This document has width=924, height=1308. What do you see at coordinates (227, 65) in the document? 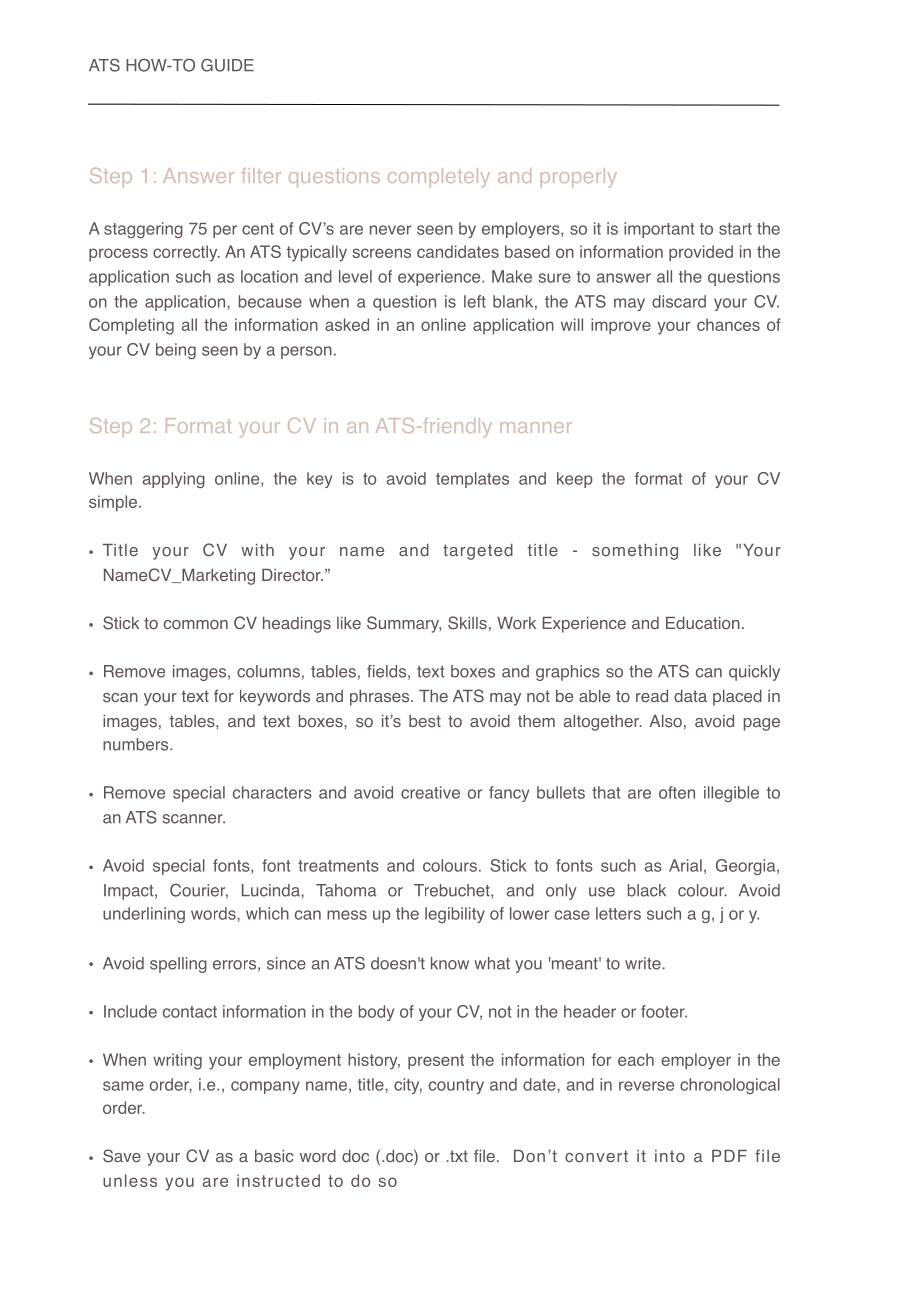
I see `GUIDE` at bounding box center [227, 65].
